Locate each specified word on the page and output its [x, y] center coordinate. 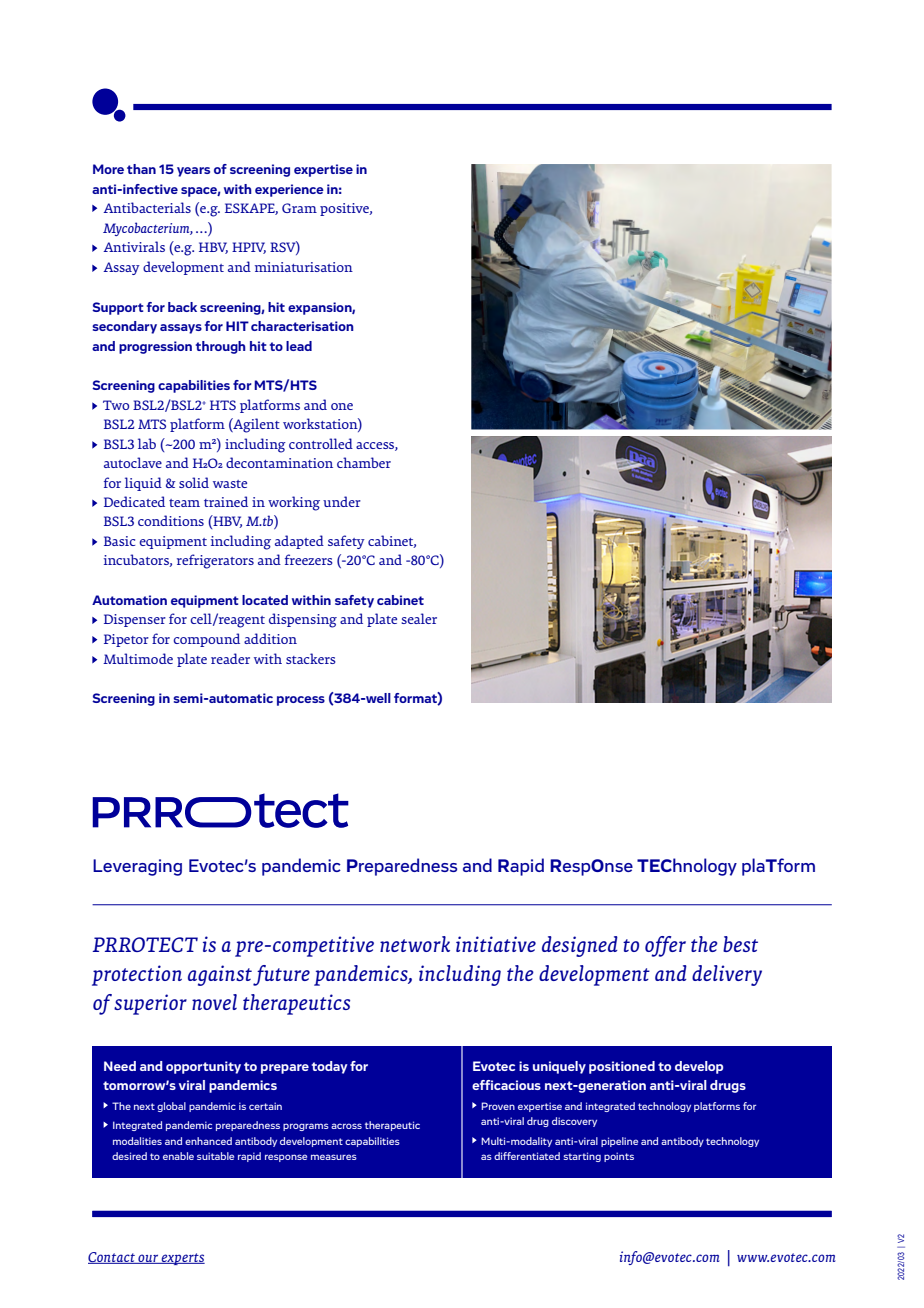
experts [182, 1259]
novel [214, 1002]
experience [289, 190]
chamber [364, 462]
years [193, 172]
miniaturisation [304, 267]
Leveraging [137, 867]
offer [665, 946]
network [415, 944]
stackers [311, 658]
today [330, 1067]
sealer [419, 618]
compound [206, 640]
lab [147, 443]
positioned [622, 1067]
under [342, 501]
